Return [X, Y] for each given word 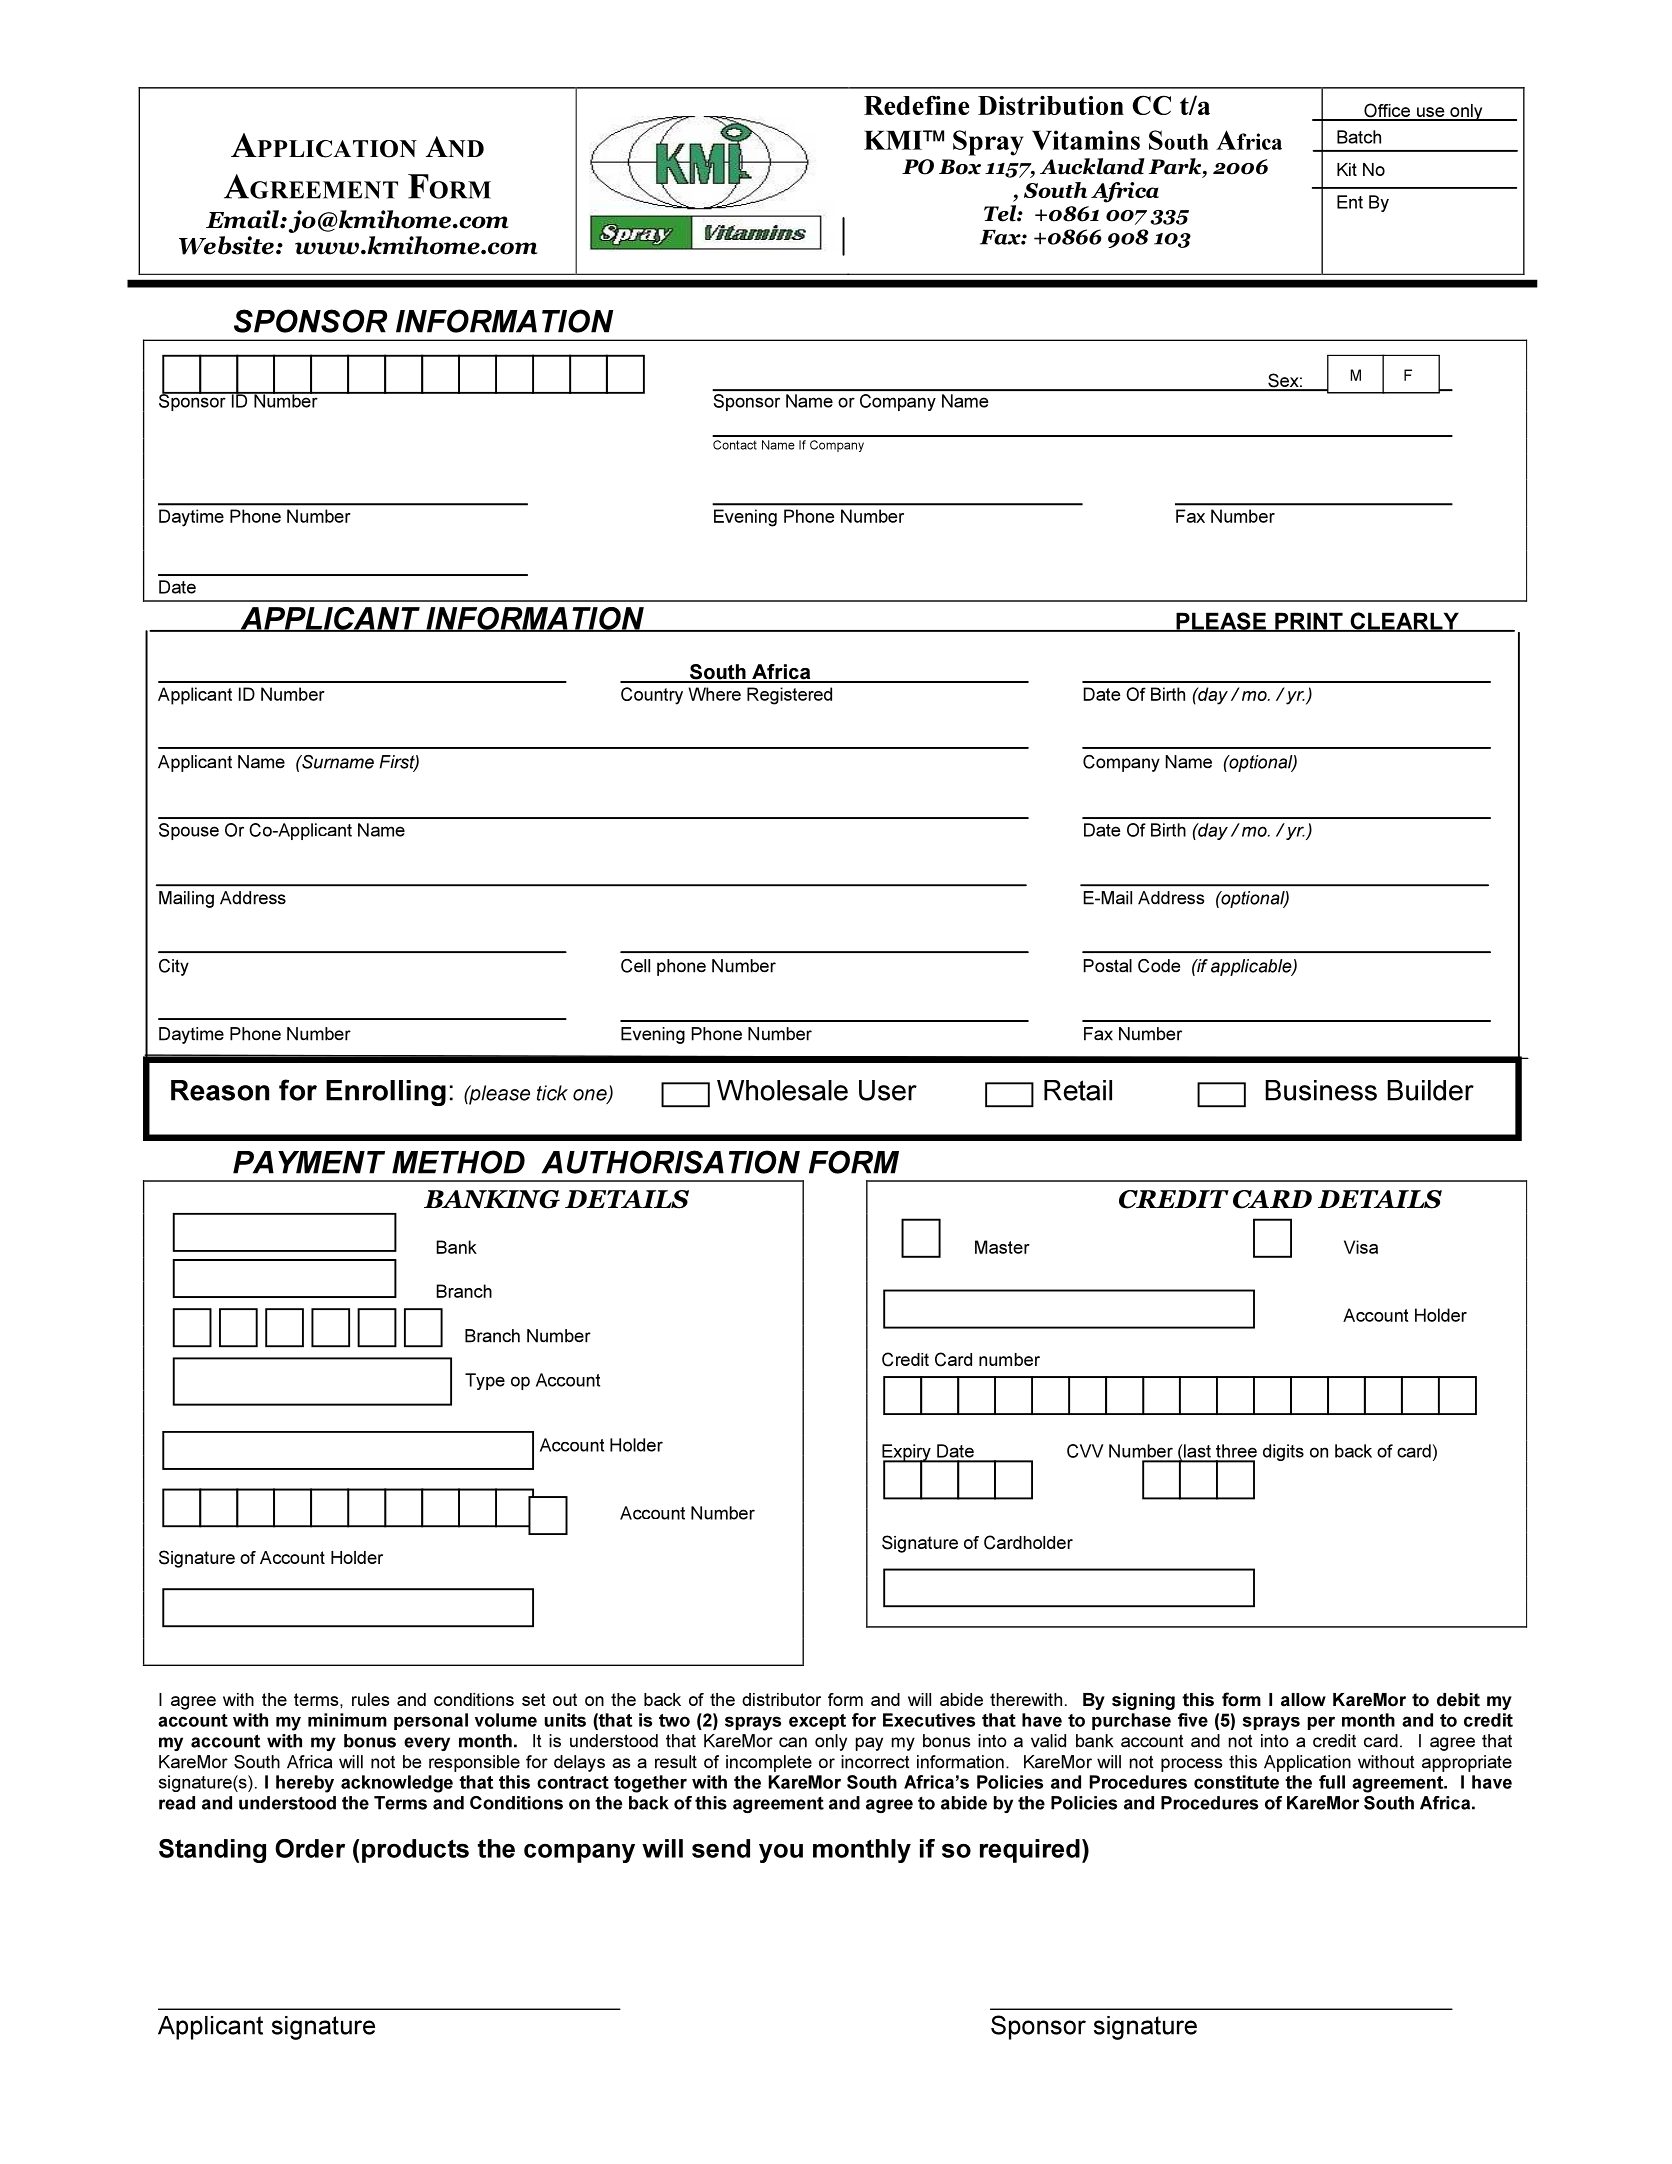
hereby [305, 1784]
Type [485, 1381]
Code [1159, 966]
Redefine [917, 105]
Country [652, 696]
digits [1283, 1452]
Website [226, 245]
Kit [1347, 169]
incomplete [769, 1763]
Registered [789, 696]
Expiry [907, 1453]
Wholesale [782, 1090]
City [174, 967]
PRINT [1309, 622]
